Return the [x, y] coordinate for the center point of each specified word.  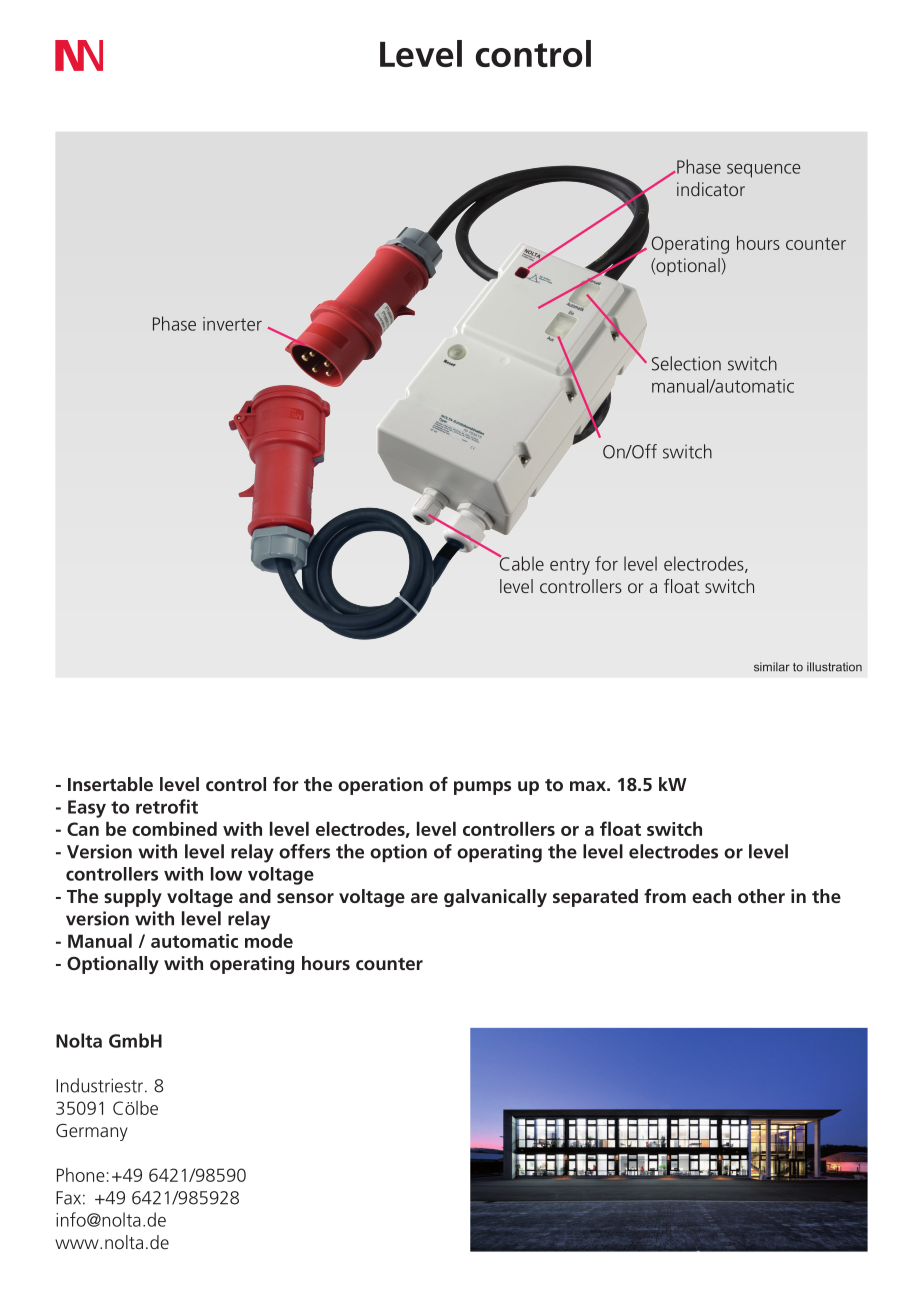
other [761, 896]
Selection [686, 363]
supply [133, 898]
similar [772, 667]
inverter [232, 324]
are [424, 898]
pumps [482, 788]
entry [570, 566]
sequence [764, 171]
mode [269, 940]
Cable [520, 562]
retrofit [167, 806]
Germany [92, 1132]
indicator [711, 189]
